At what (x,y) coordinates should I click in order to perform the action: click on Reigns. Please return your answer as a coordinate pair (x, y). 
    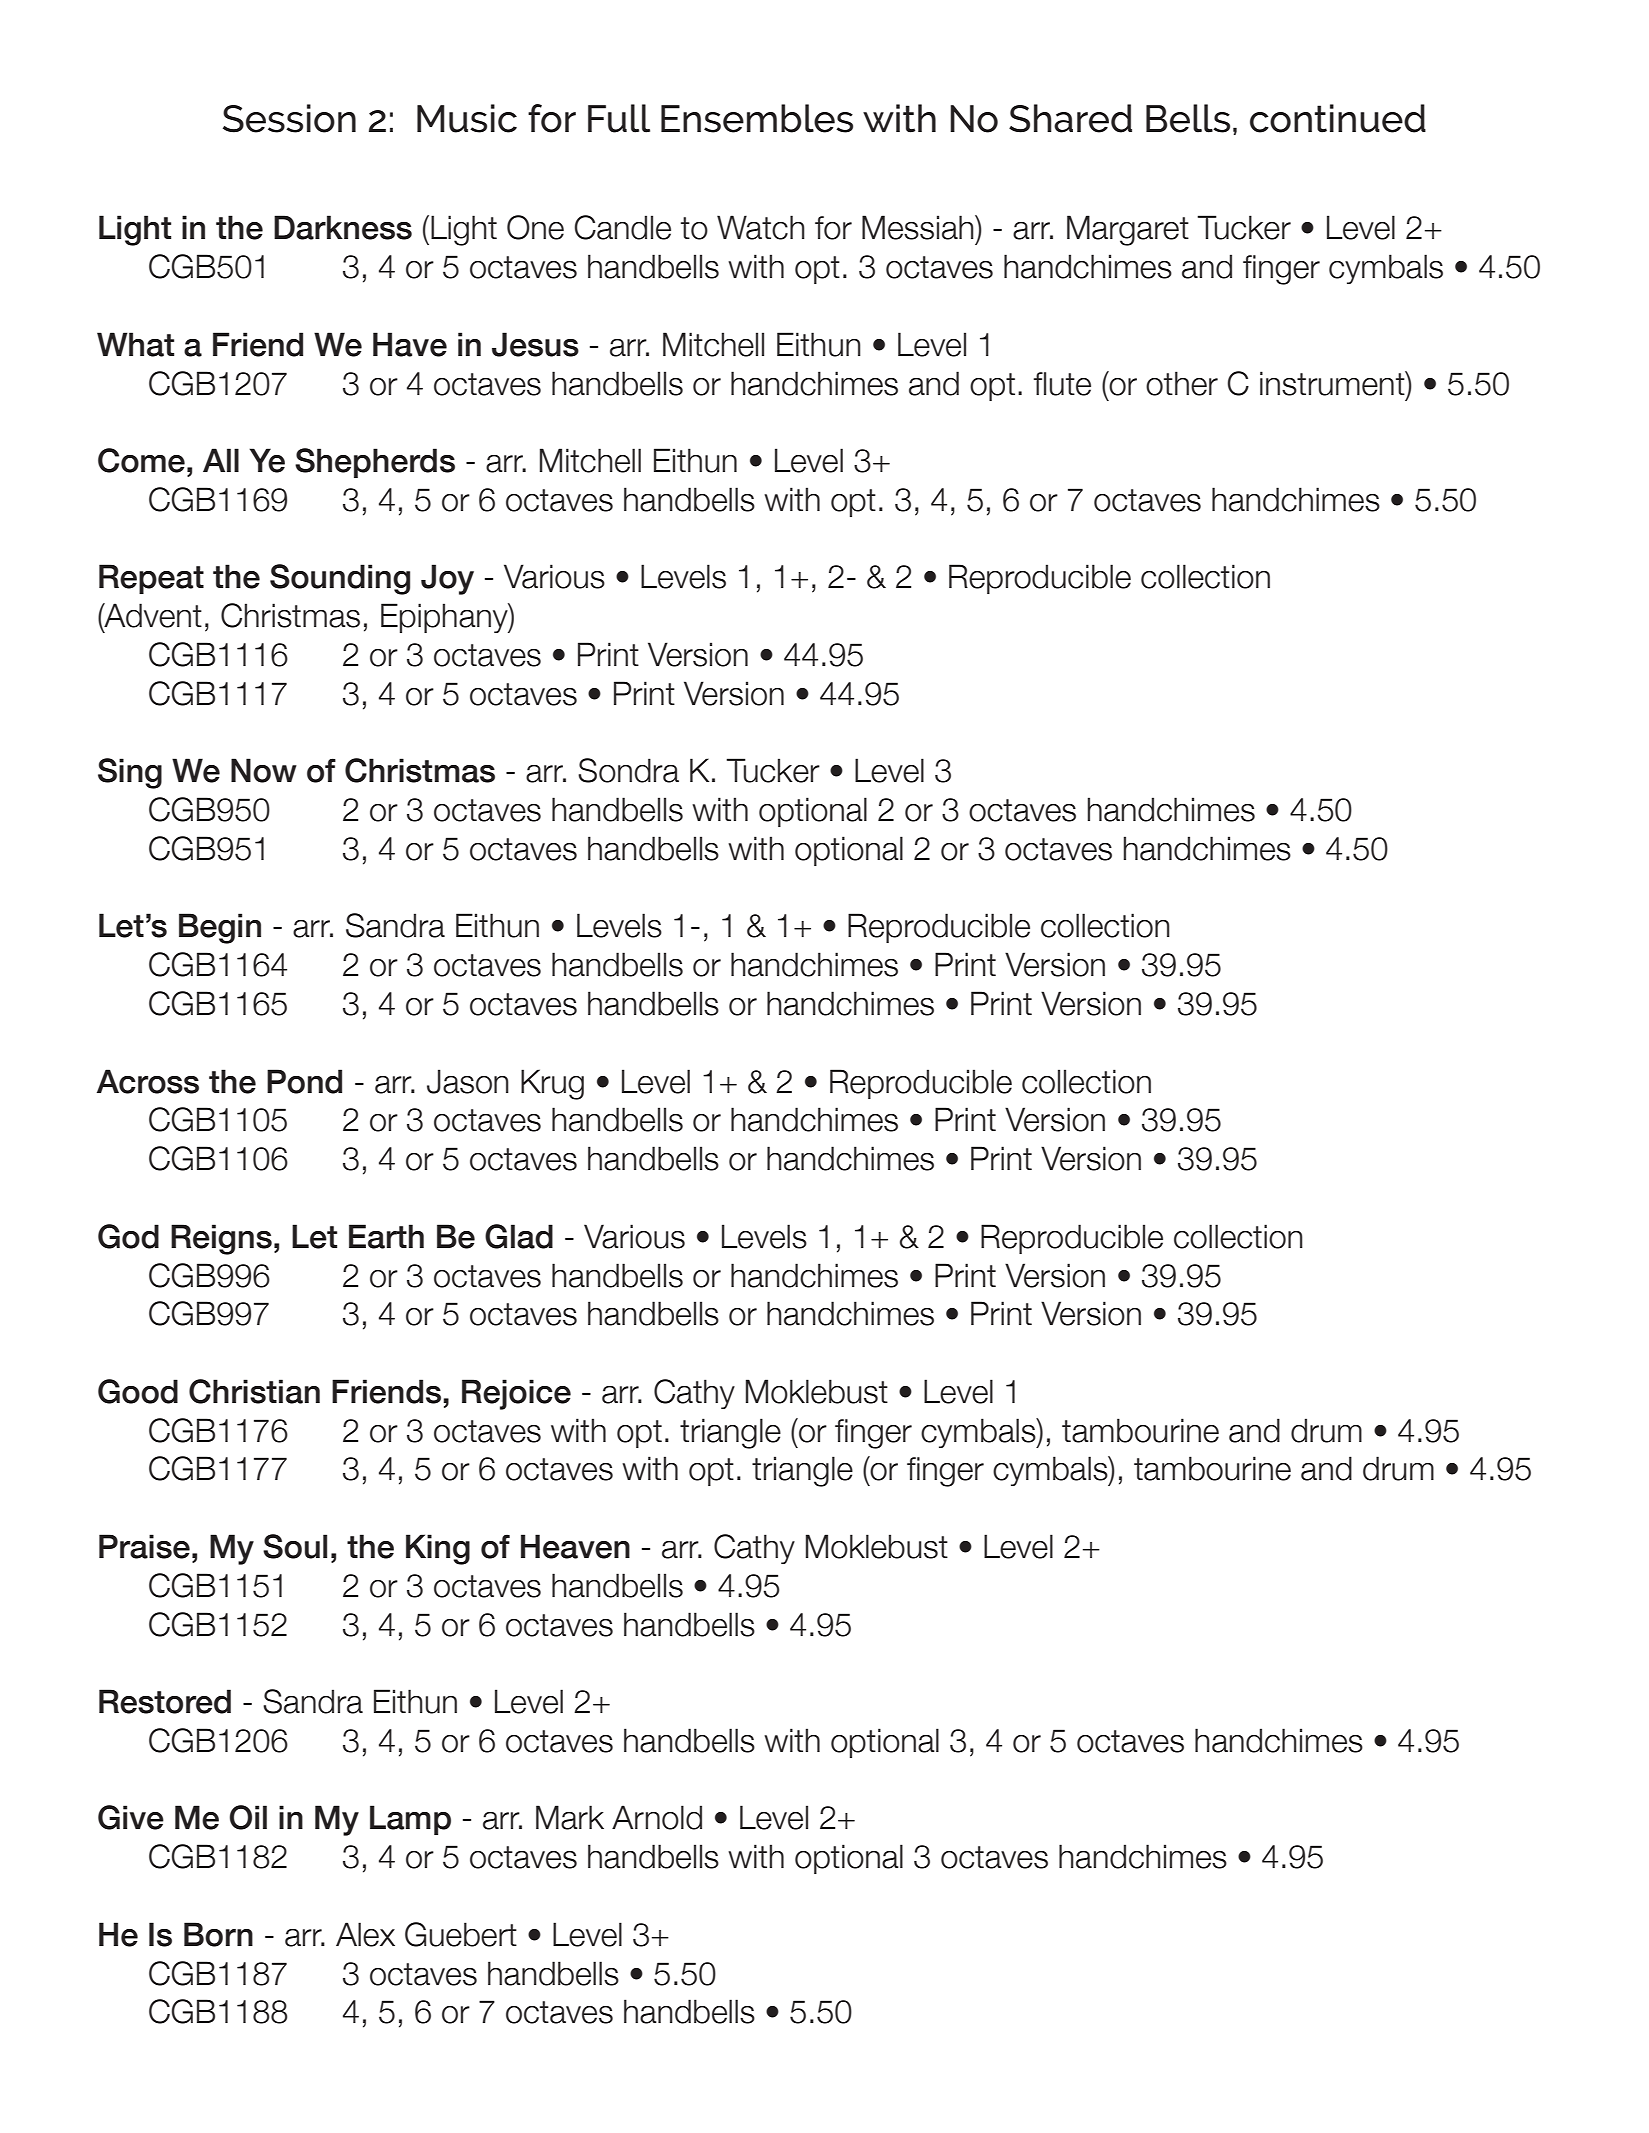
    Looking at the image, I should click on (221, 1239).
